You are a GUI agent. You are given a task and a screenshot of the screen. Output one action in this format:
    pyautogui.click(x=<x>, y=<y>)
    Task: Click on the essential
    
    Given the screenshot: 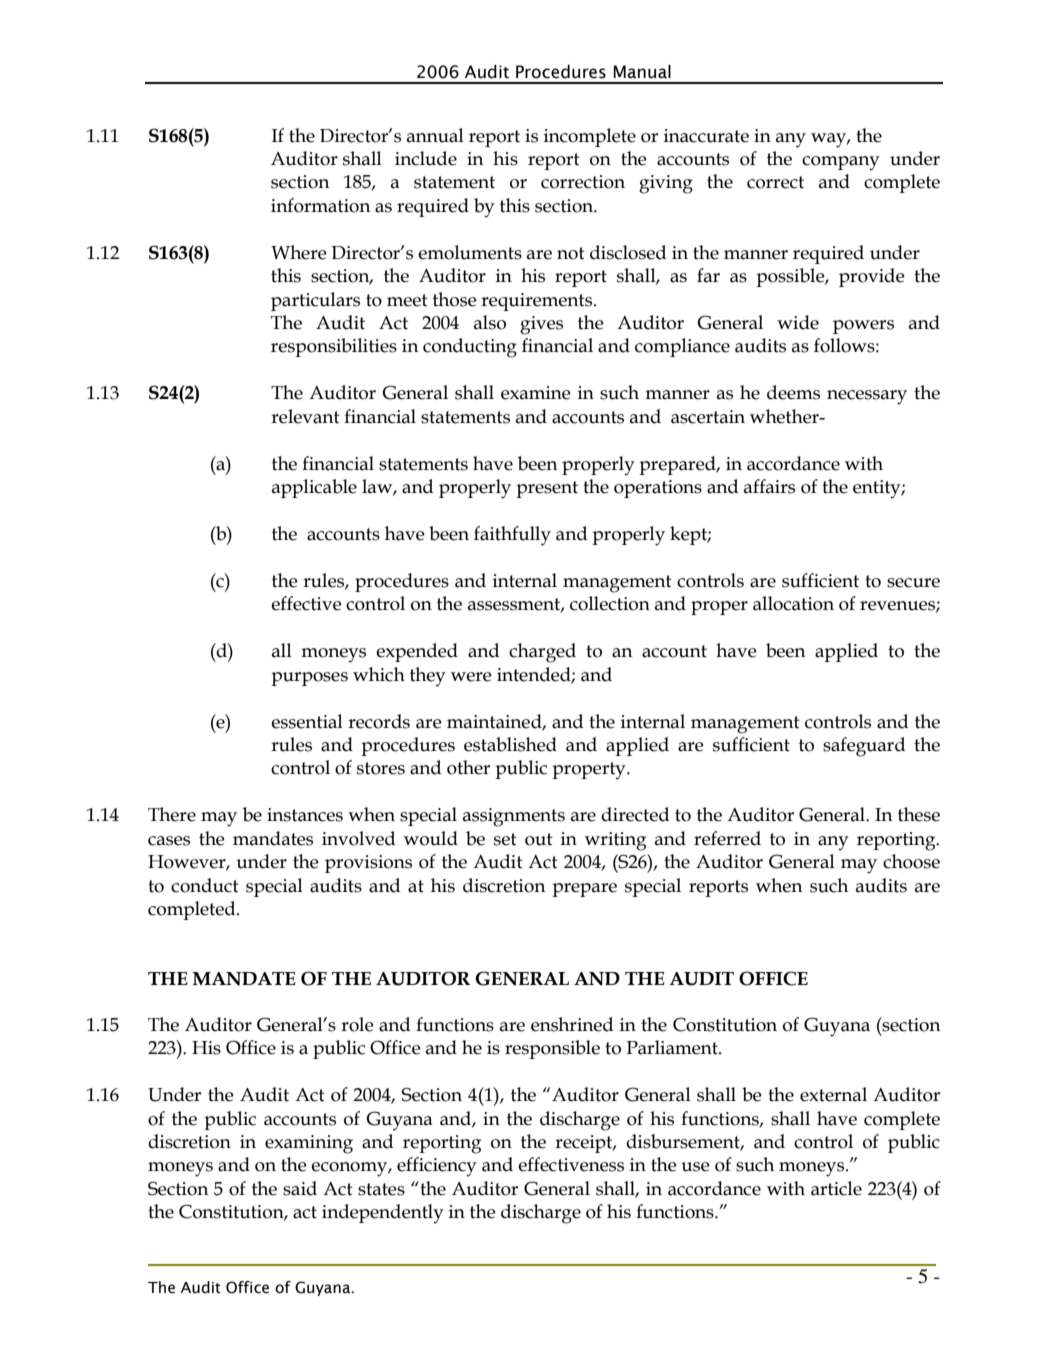 What is the action you would take?
    pyautogui.click(x=307, y=721)
